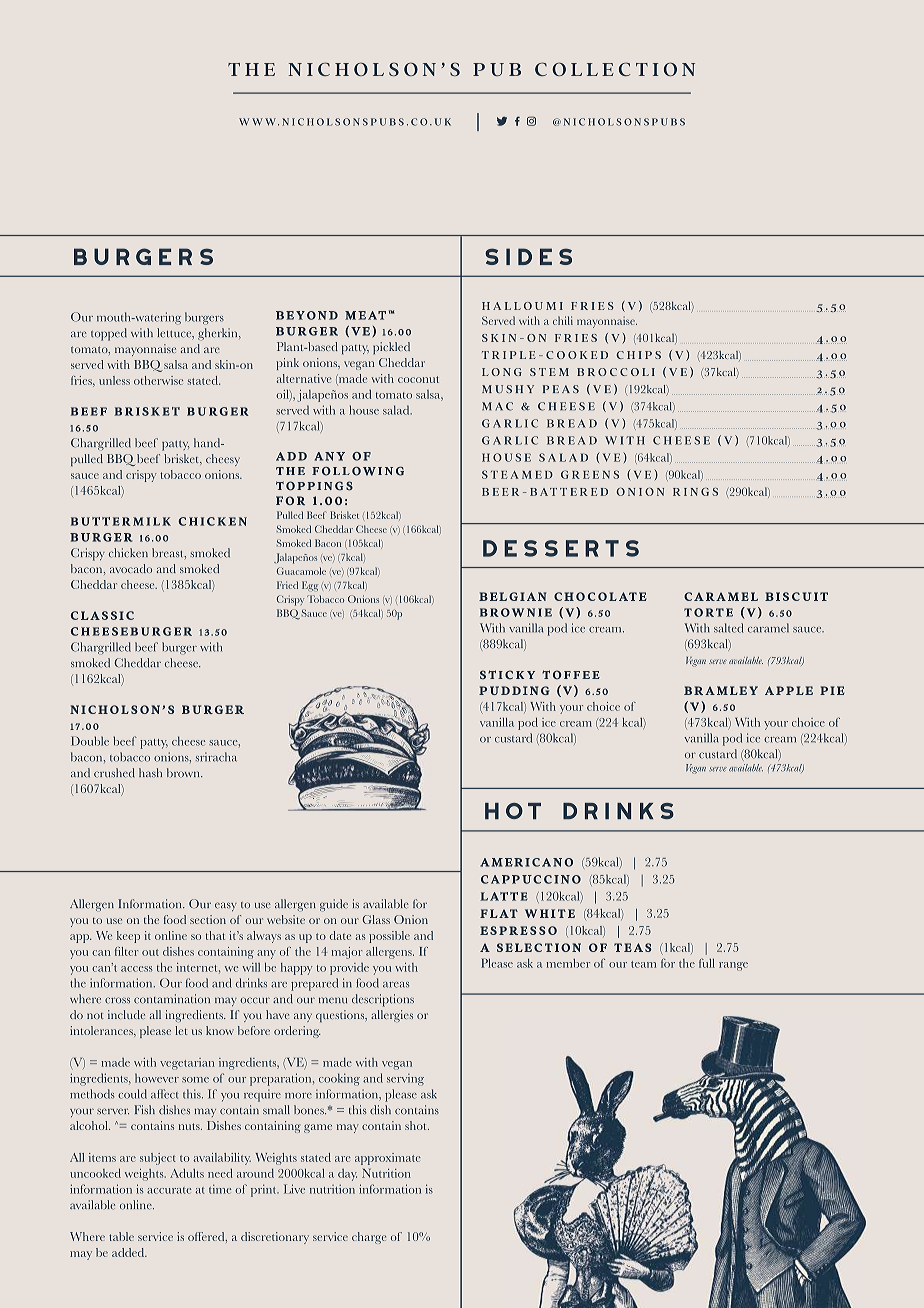  What do you see at coordinates (310, 586) in the page?
I see `Egg` at bounding box center [310, 586].
